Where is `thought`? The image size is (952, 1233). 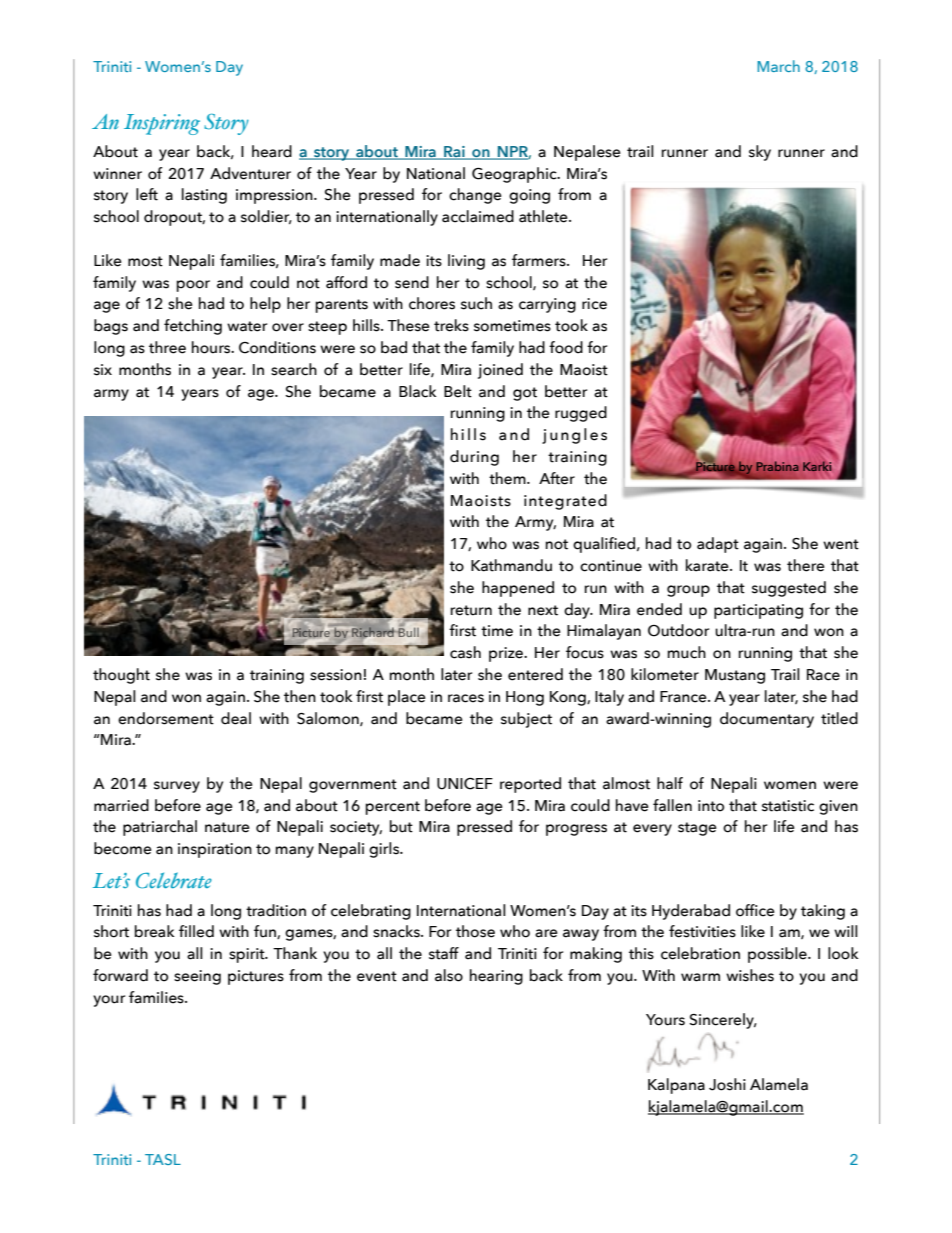 thought is located at coordinates (121, 676).
